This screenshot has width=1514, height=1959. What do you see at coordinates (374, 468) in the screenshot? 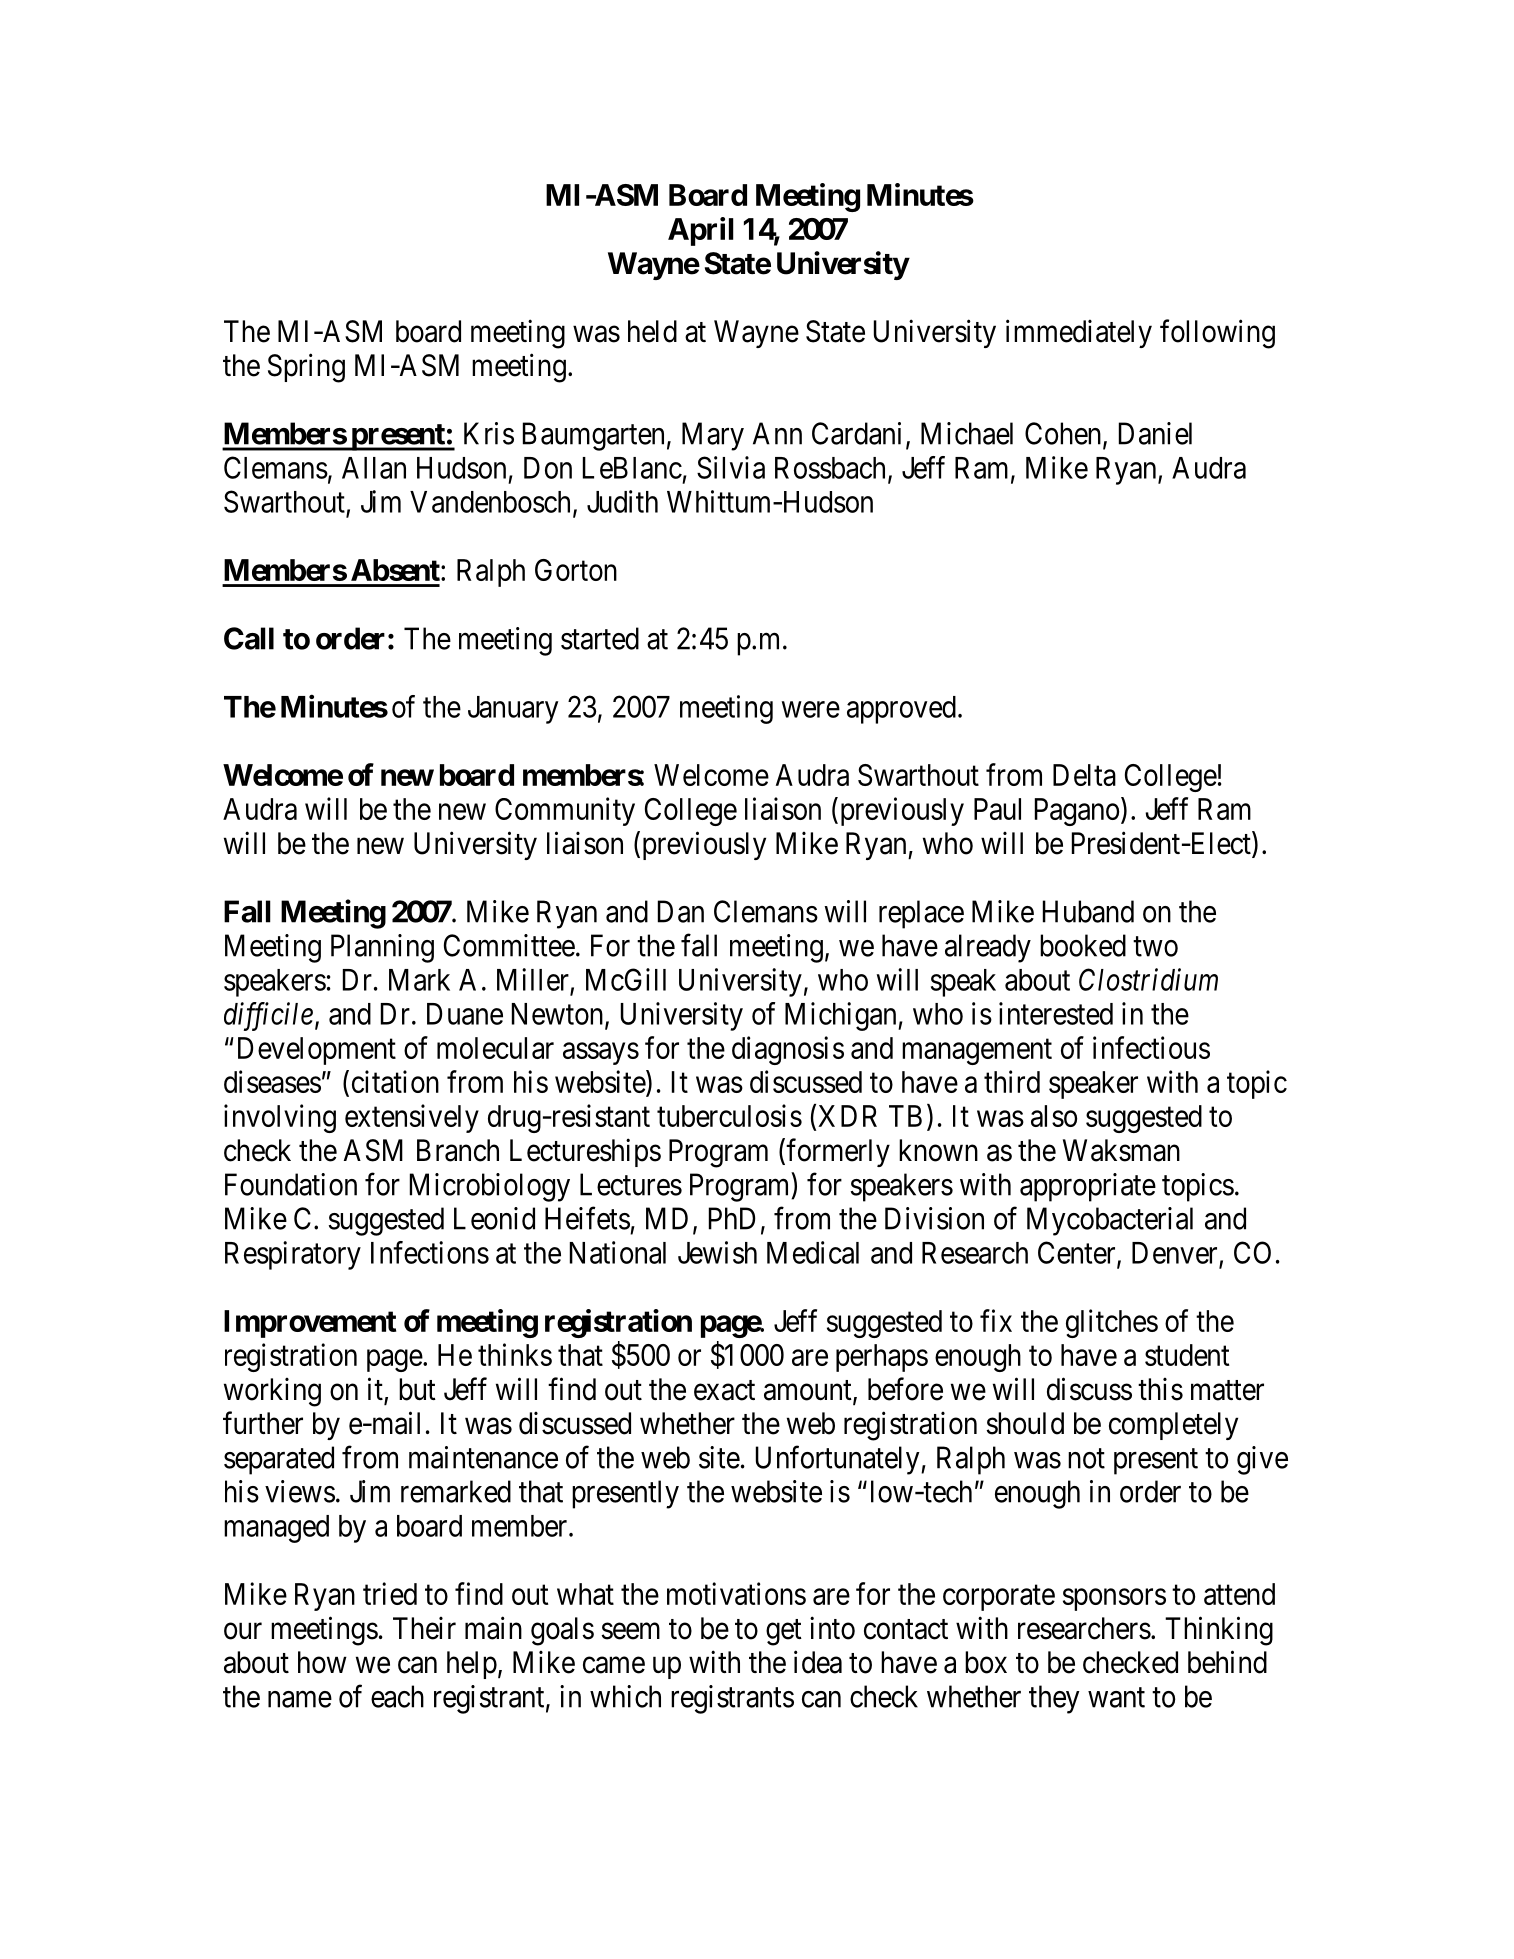
I see `Allan` at bounding box center [374, 468].
